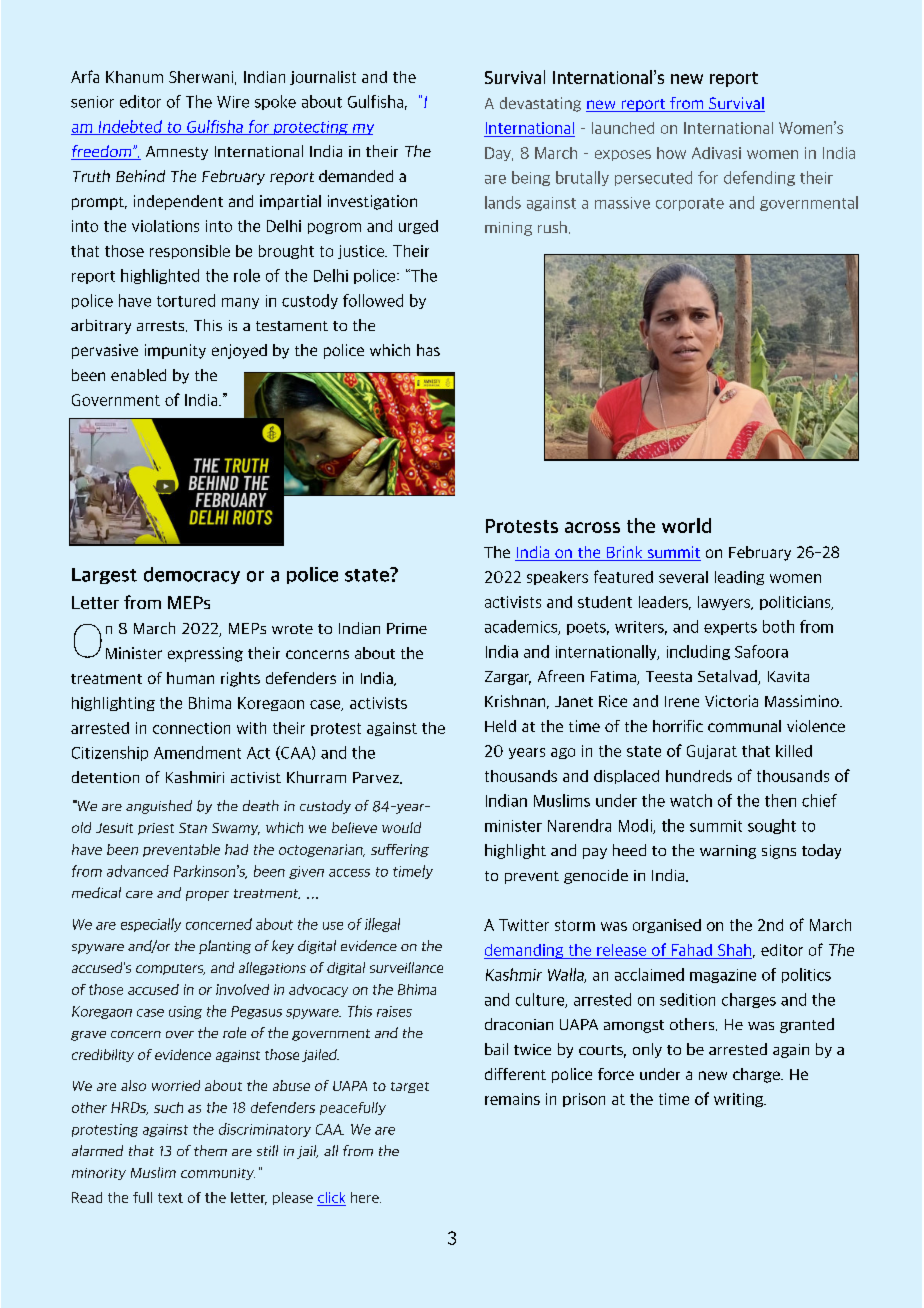 The width and height of the screenshot is (924, 1308). I want to click on Held, so click(500, 726).
